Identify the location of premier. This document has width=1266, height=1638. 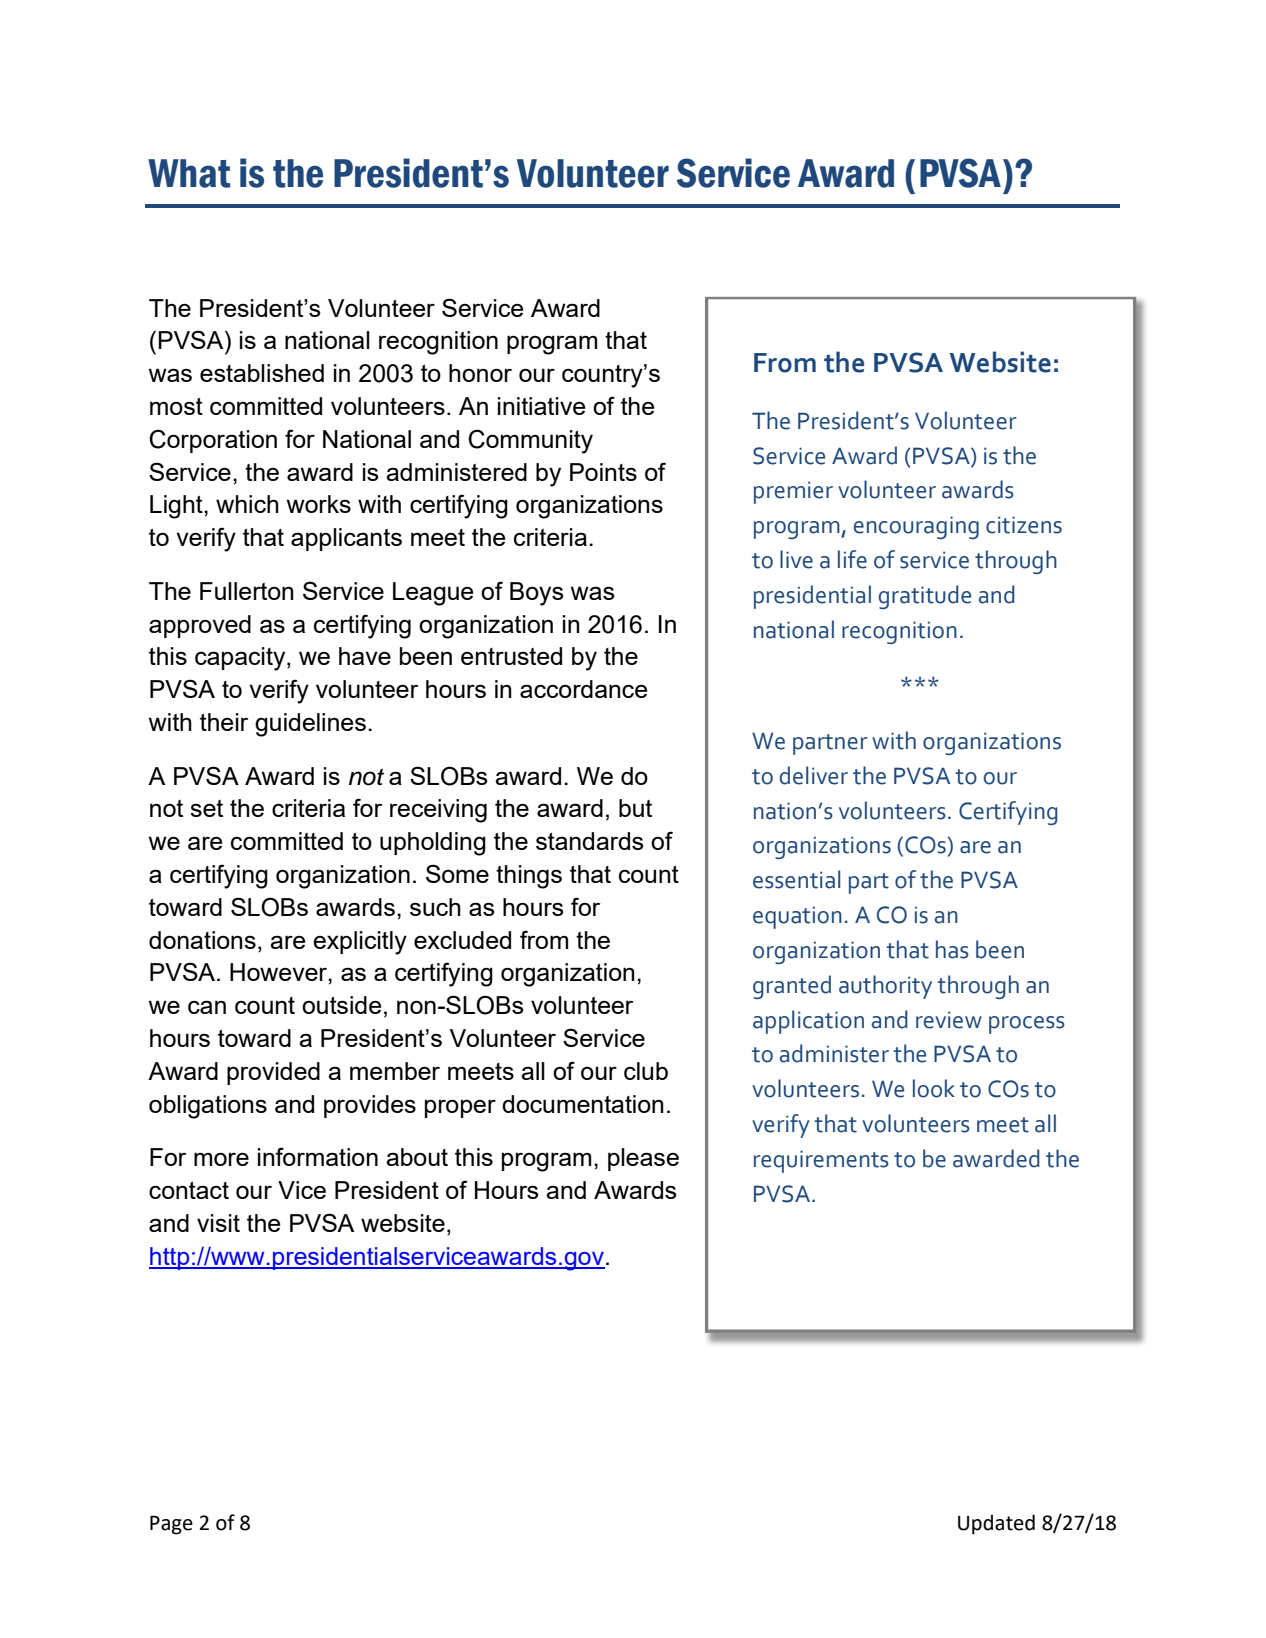
(793, 492).
